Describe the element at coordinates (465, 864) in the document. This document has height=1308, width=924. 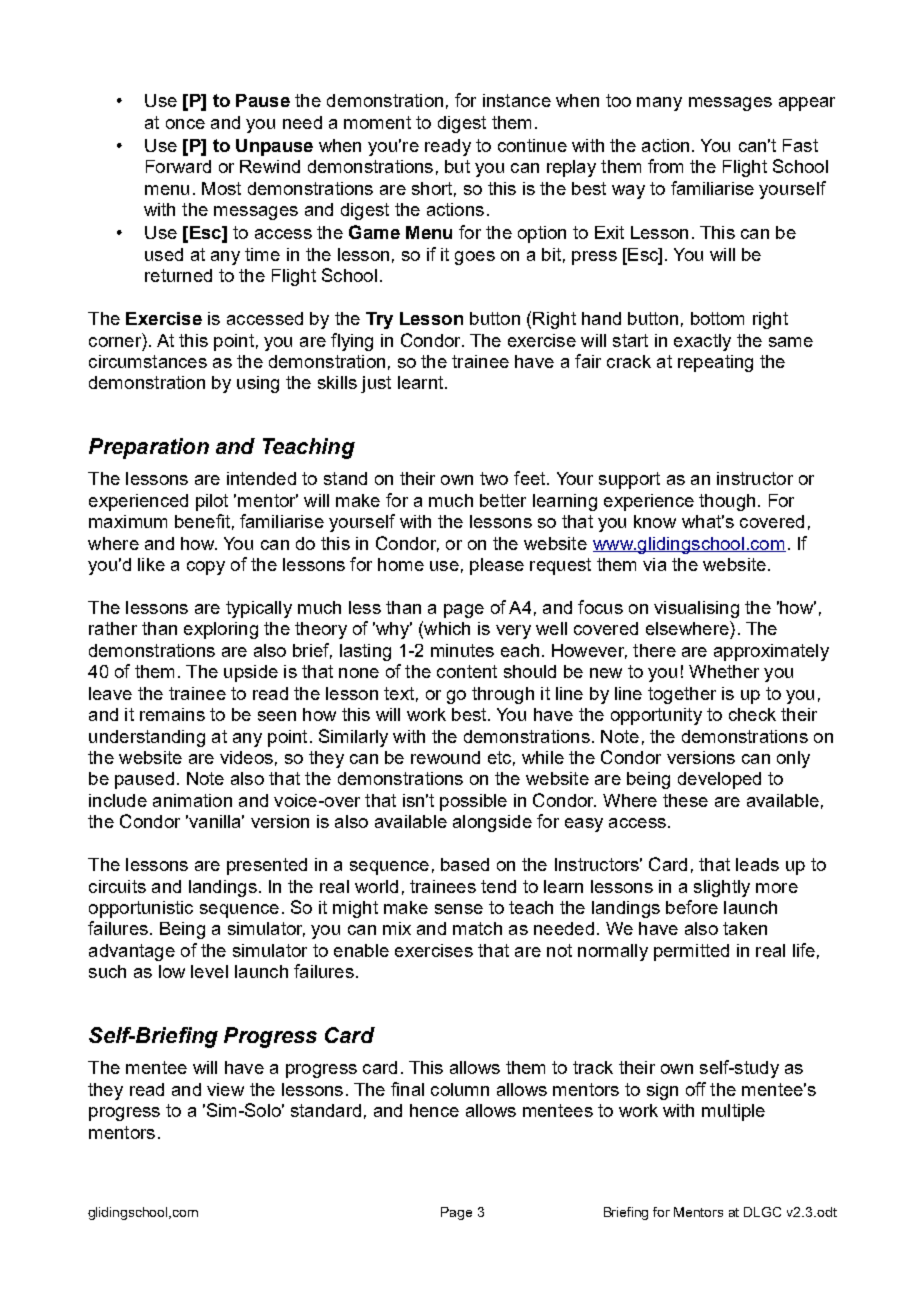
I see `based` at that location.
